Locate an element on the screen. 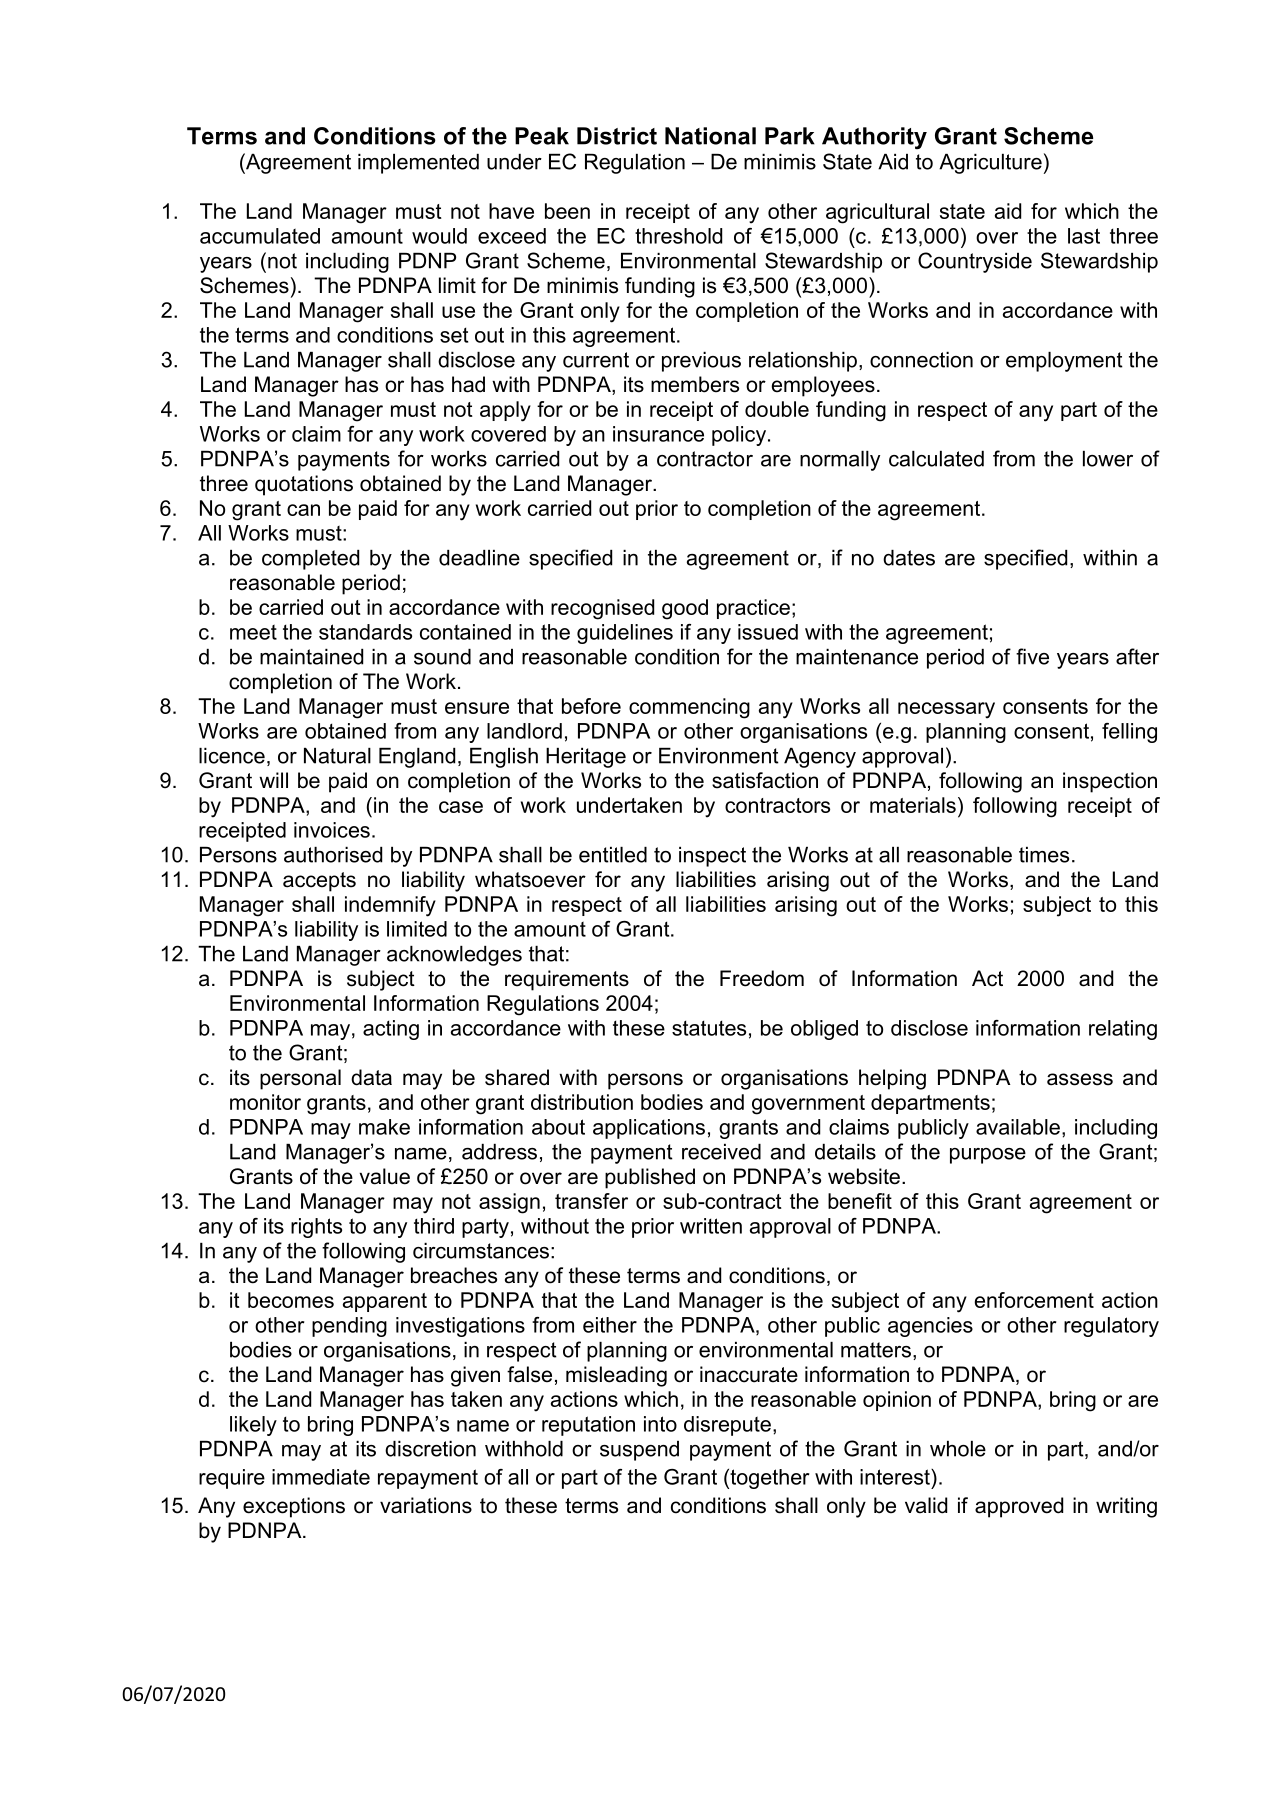 The width and height of the screenshot is (1281, 1812). implemented is located at coordinates (418, 164).
